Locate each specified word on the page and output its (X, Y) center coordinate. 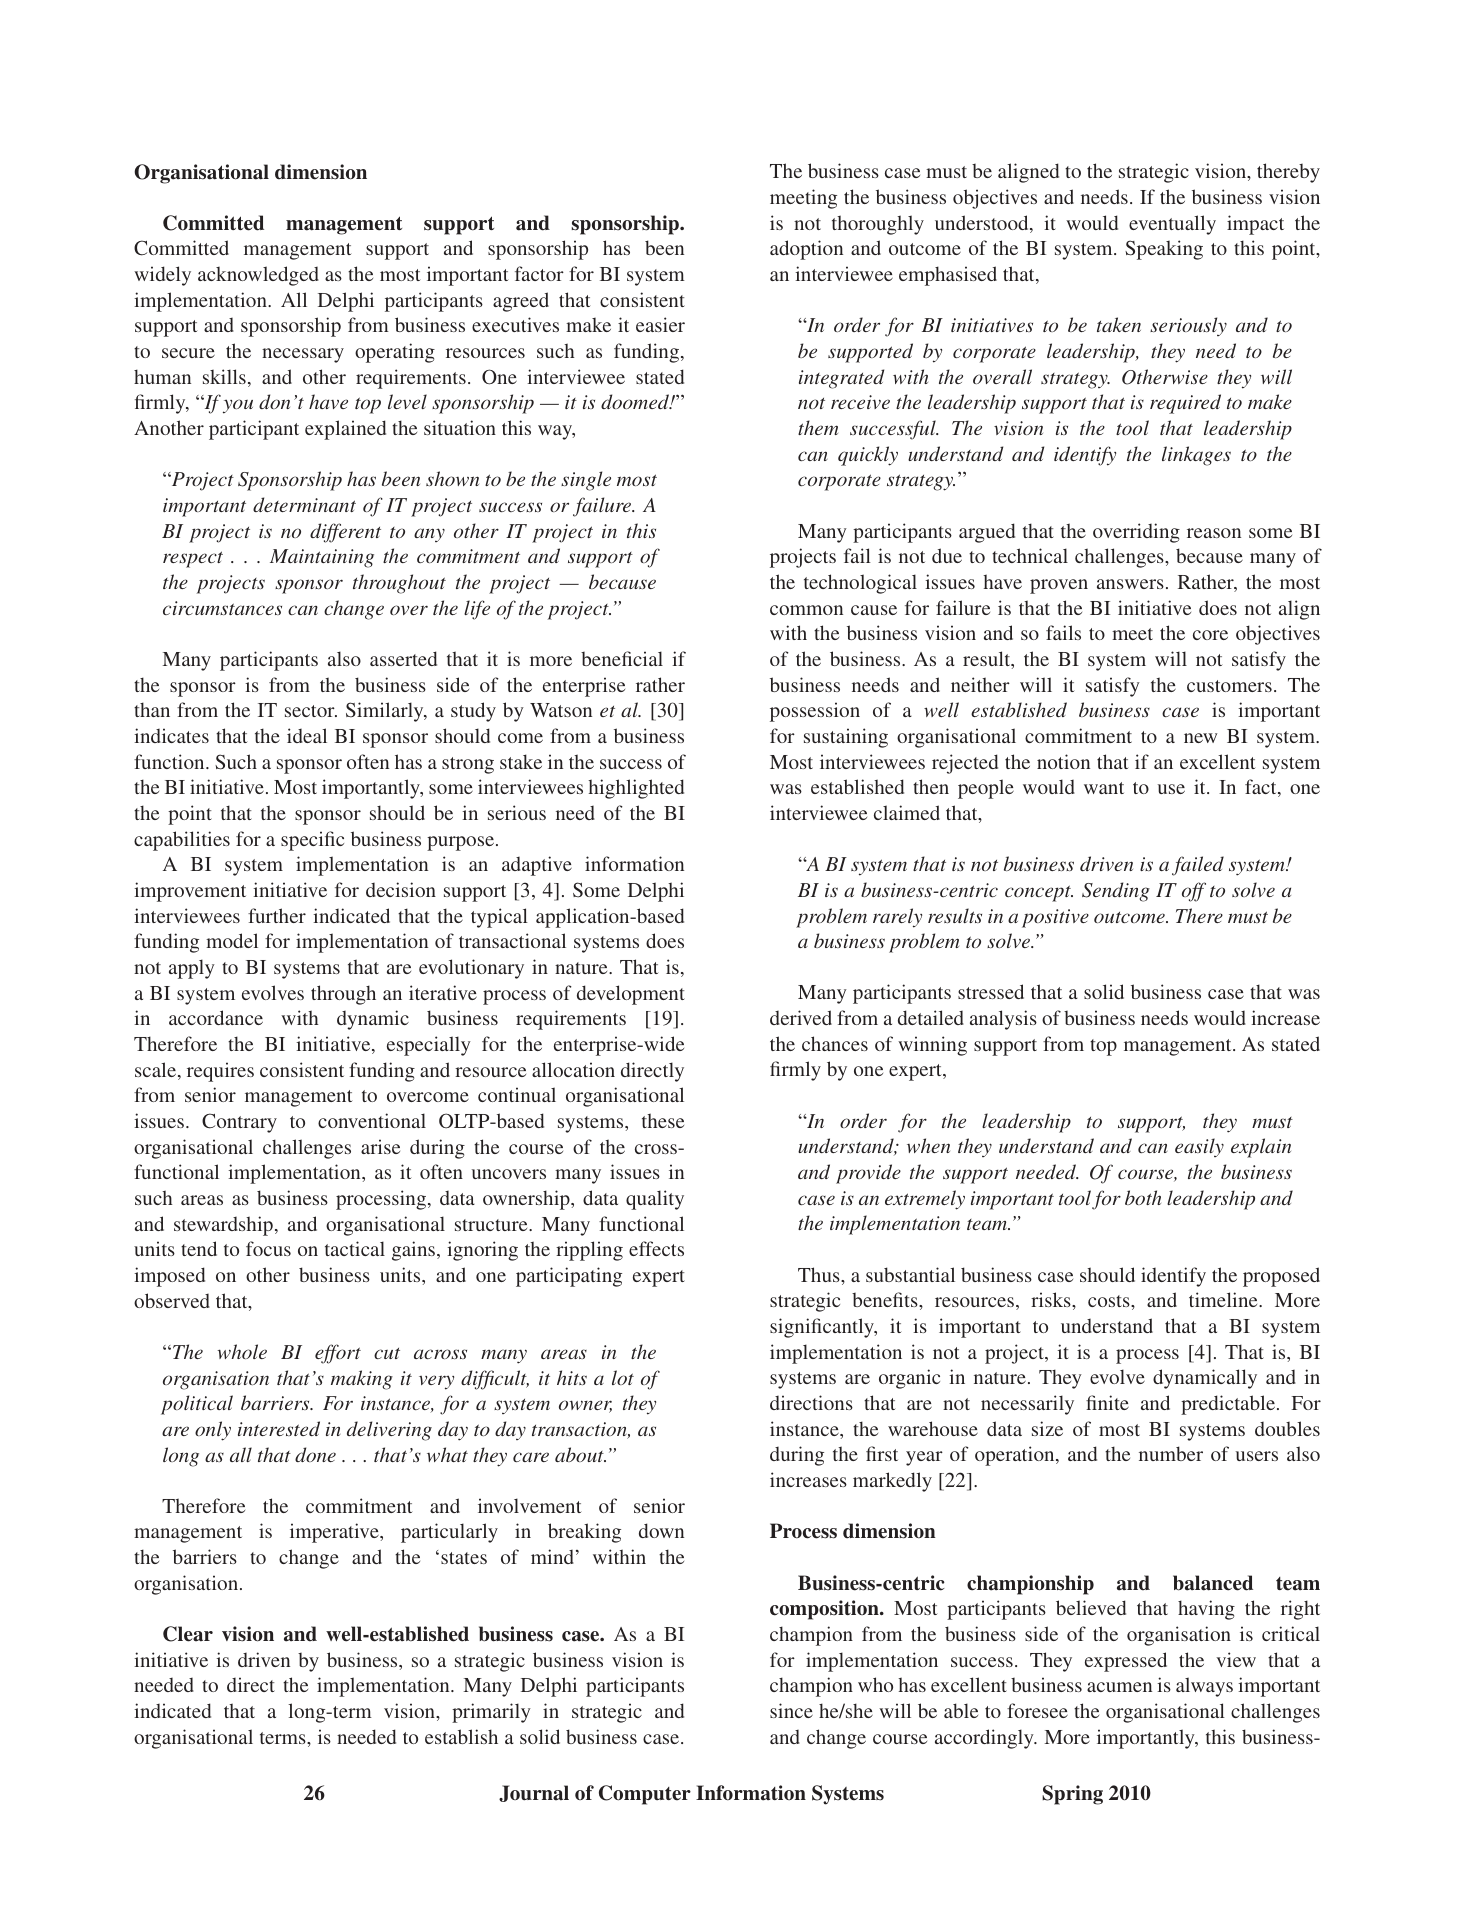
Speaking (1164, 250)
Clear (188, 1634)
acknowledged (258, 276)
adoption (806, 250)
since (791, 1710)
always (1204, 1687)
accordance (216, 1017)
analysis (1003, 1020)
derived (801, 1017)
